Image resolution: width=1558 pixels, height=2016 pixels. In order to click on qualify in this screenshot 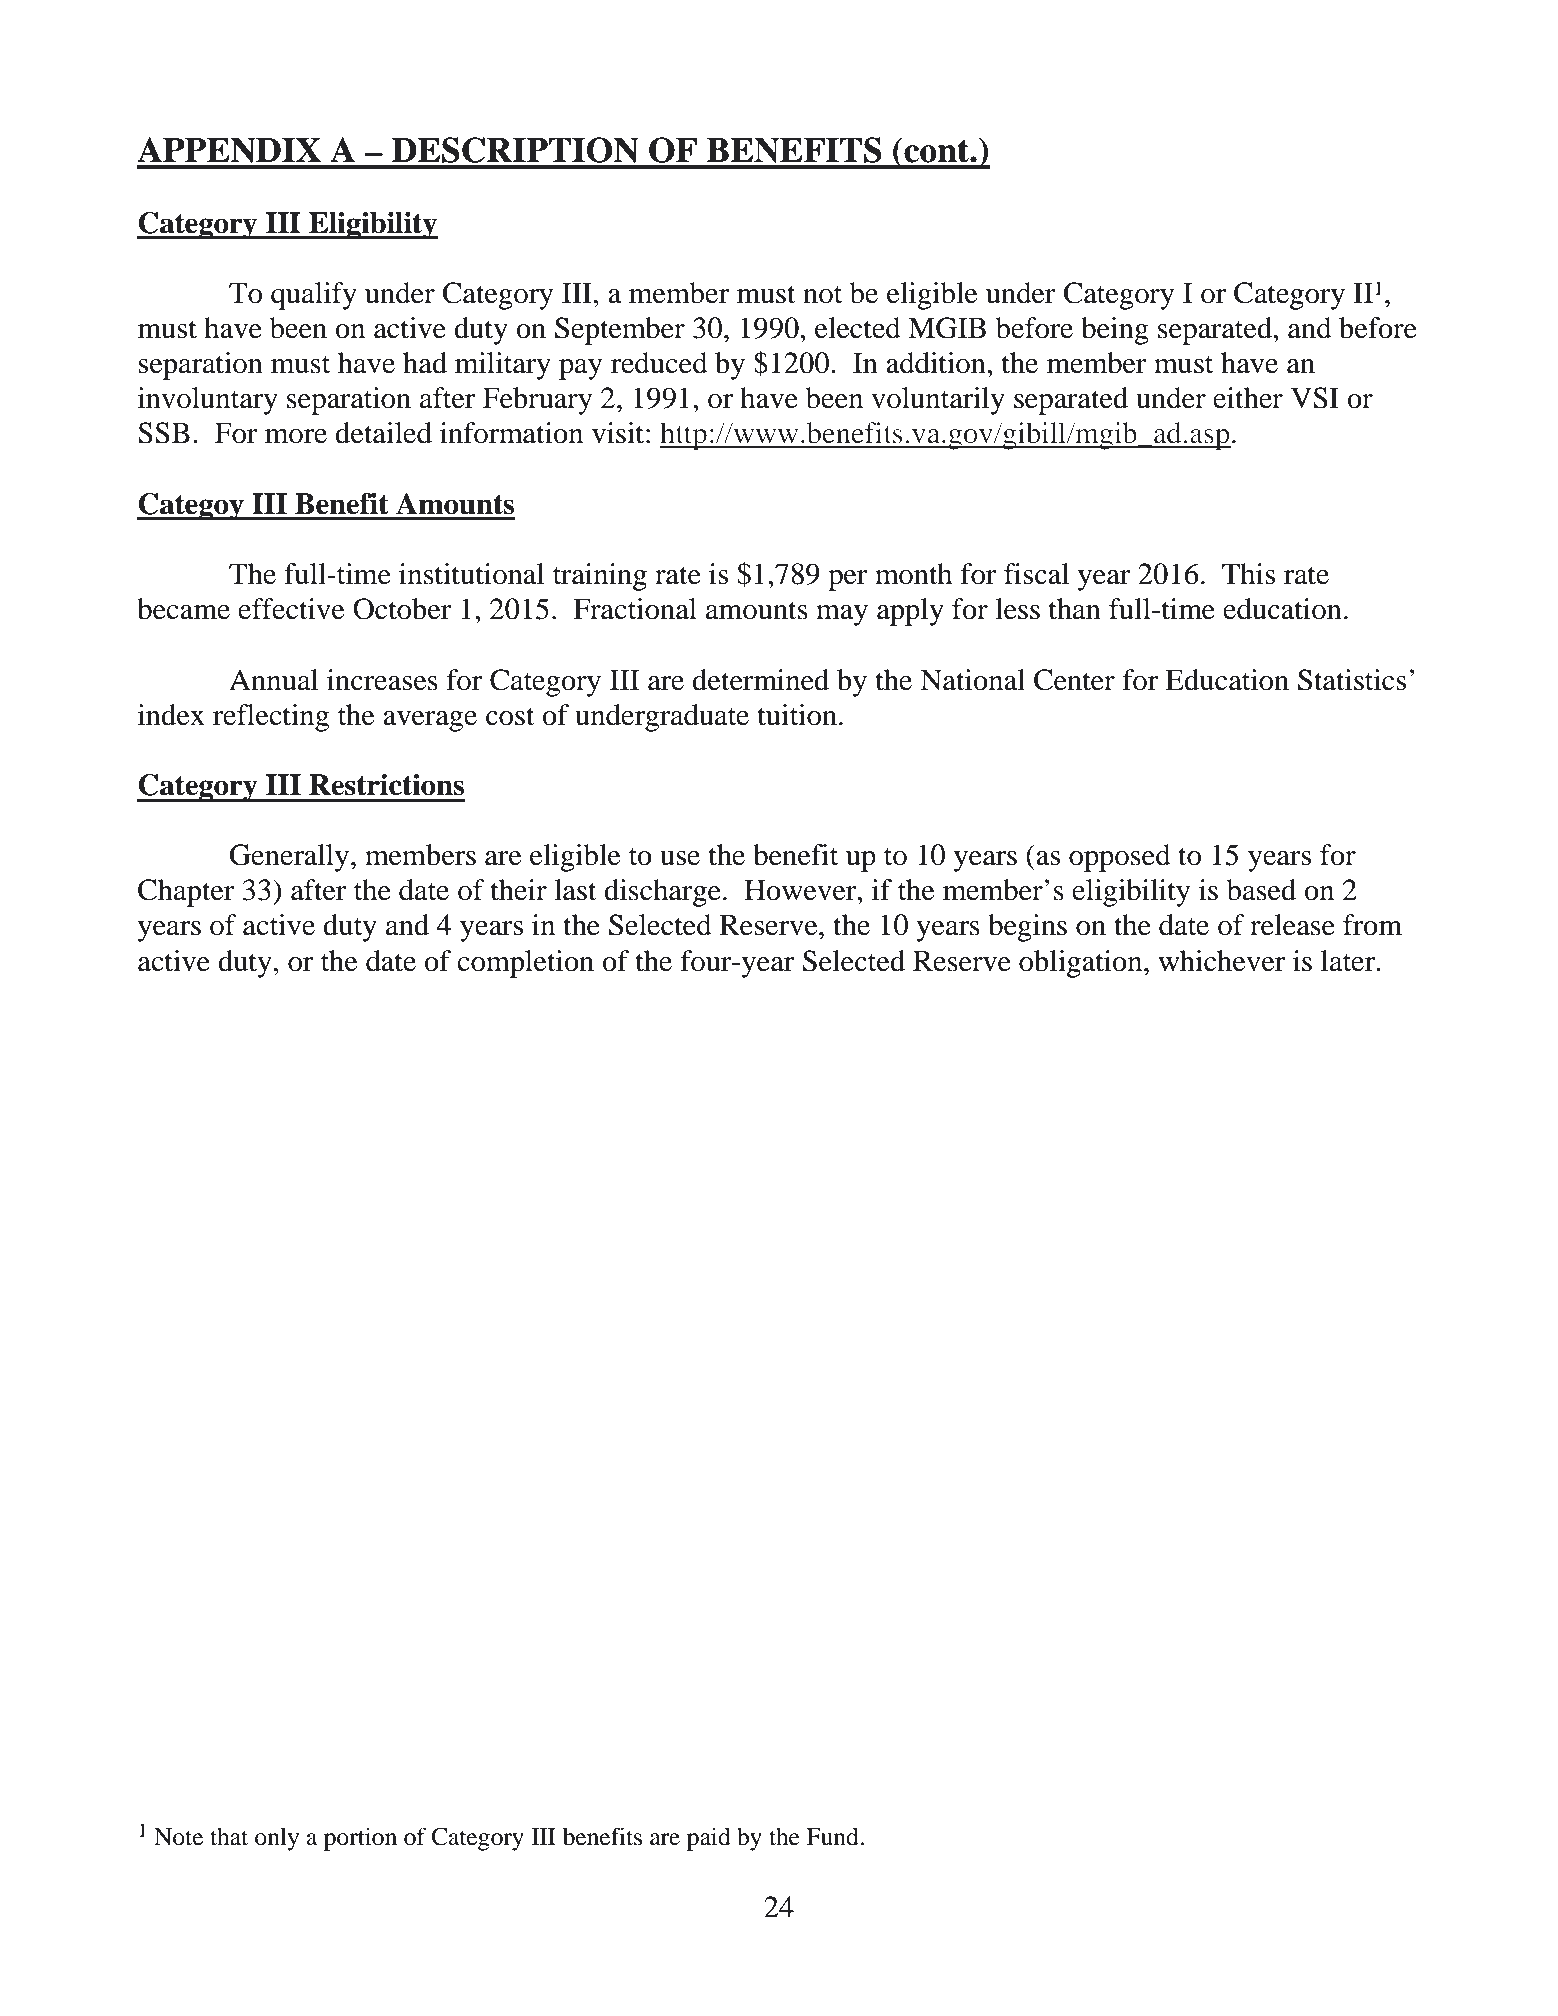, I will do `click(314, 296)`.
